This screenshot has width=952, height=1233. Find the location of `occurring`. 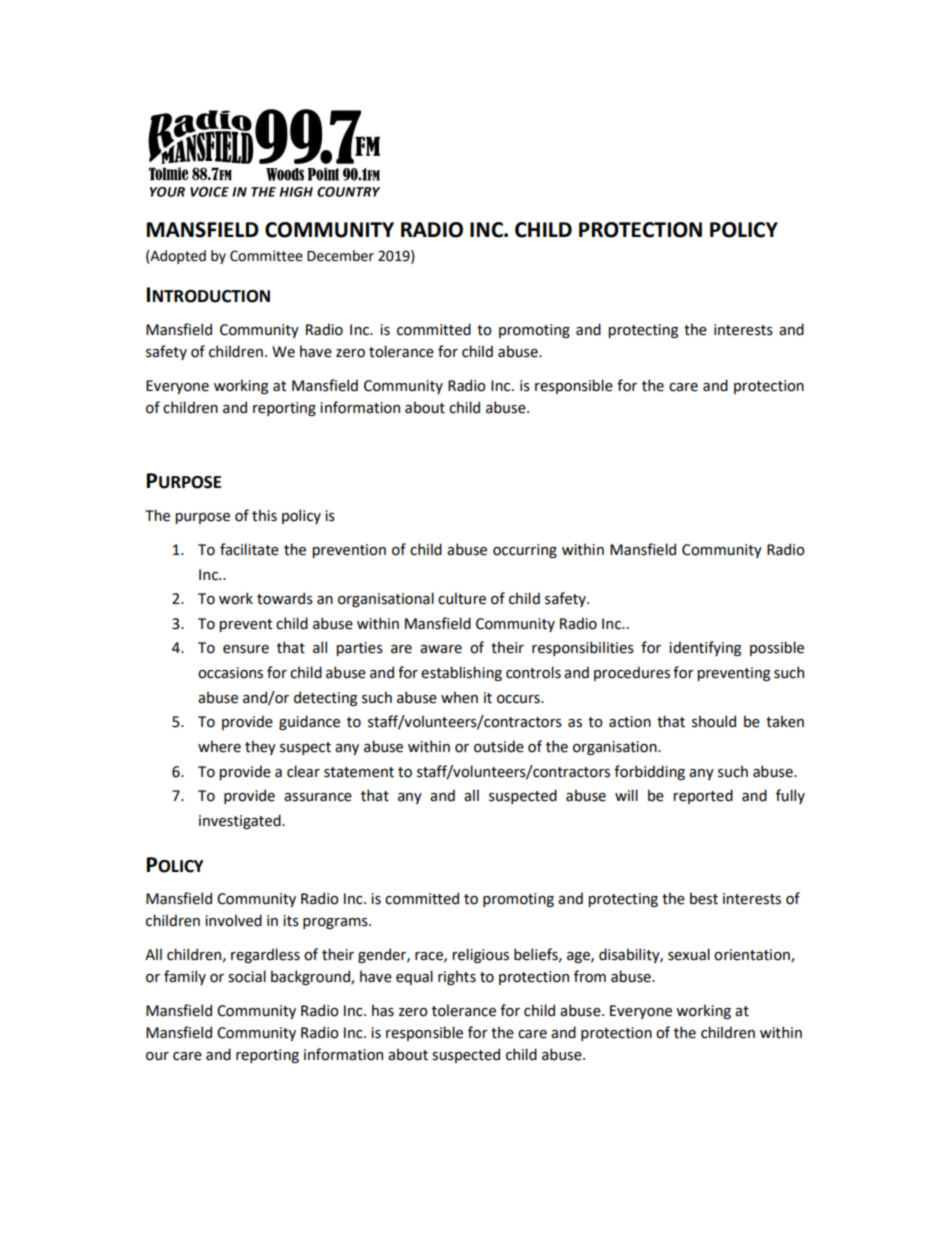

occurring is located at coordinates (525, 551).
